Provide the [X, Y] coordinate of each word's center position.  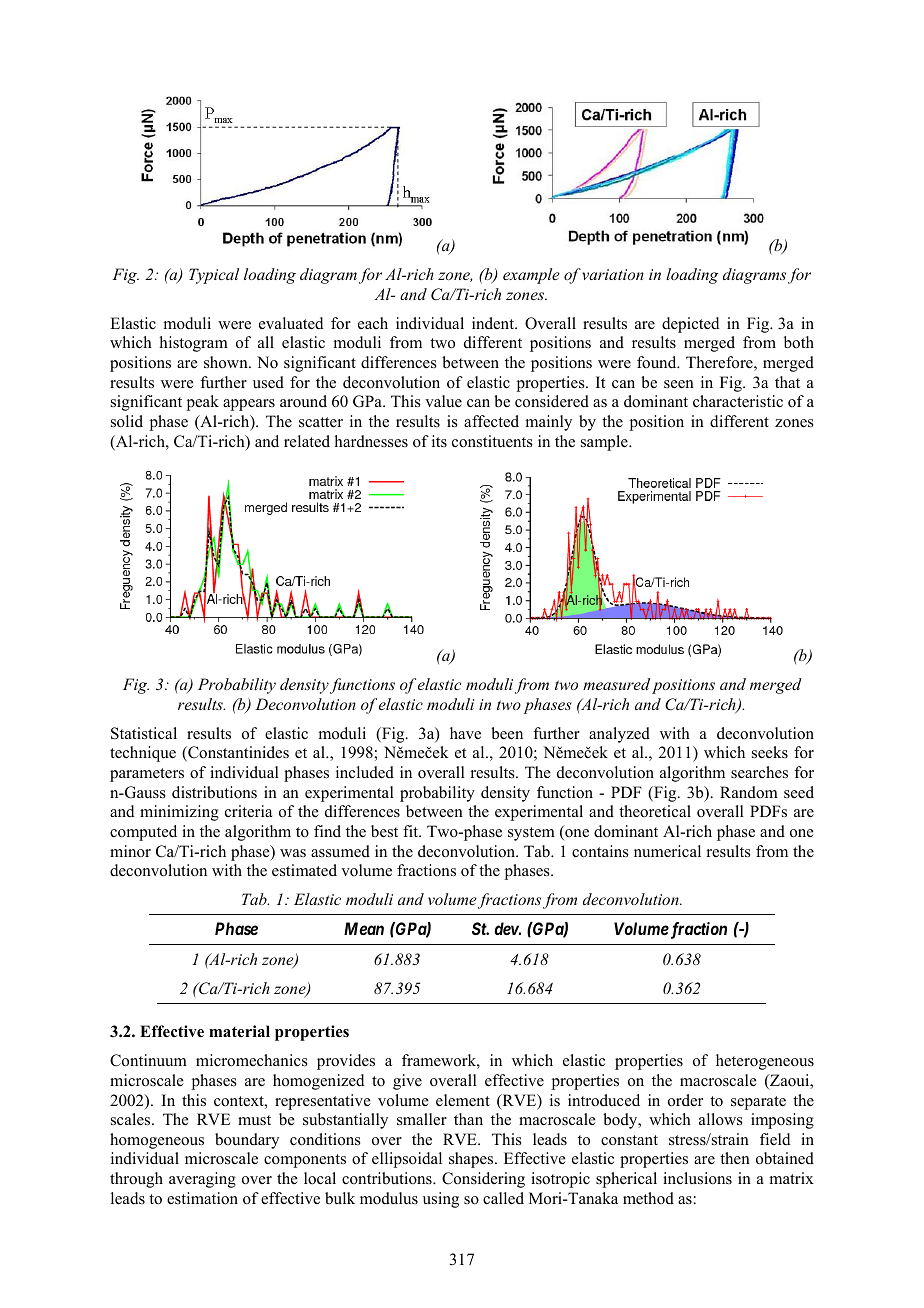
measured [616, 684]
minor [130, 851]
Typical [214, 276]
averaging [202, 1180]
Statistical [144, 733]
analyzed [619, 735]
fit [412, 831]
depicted [691, 325]
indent [494, 323]
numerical [667, 851]
